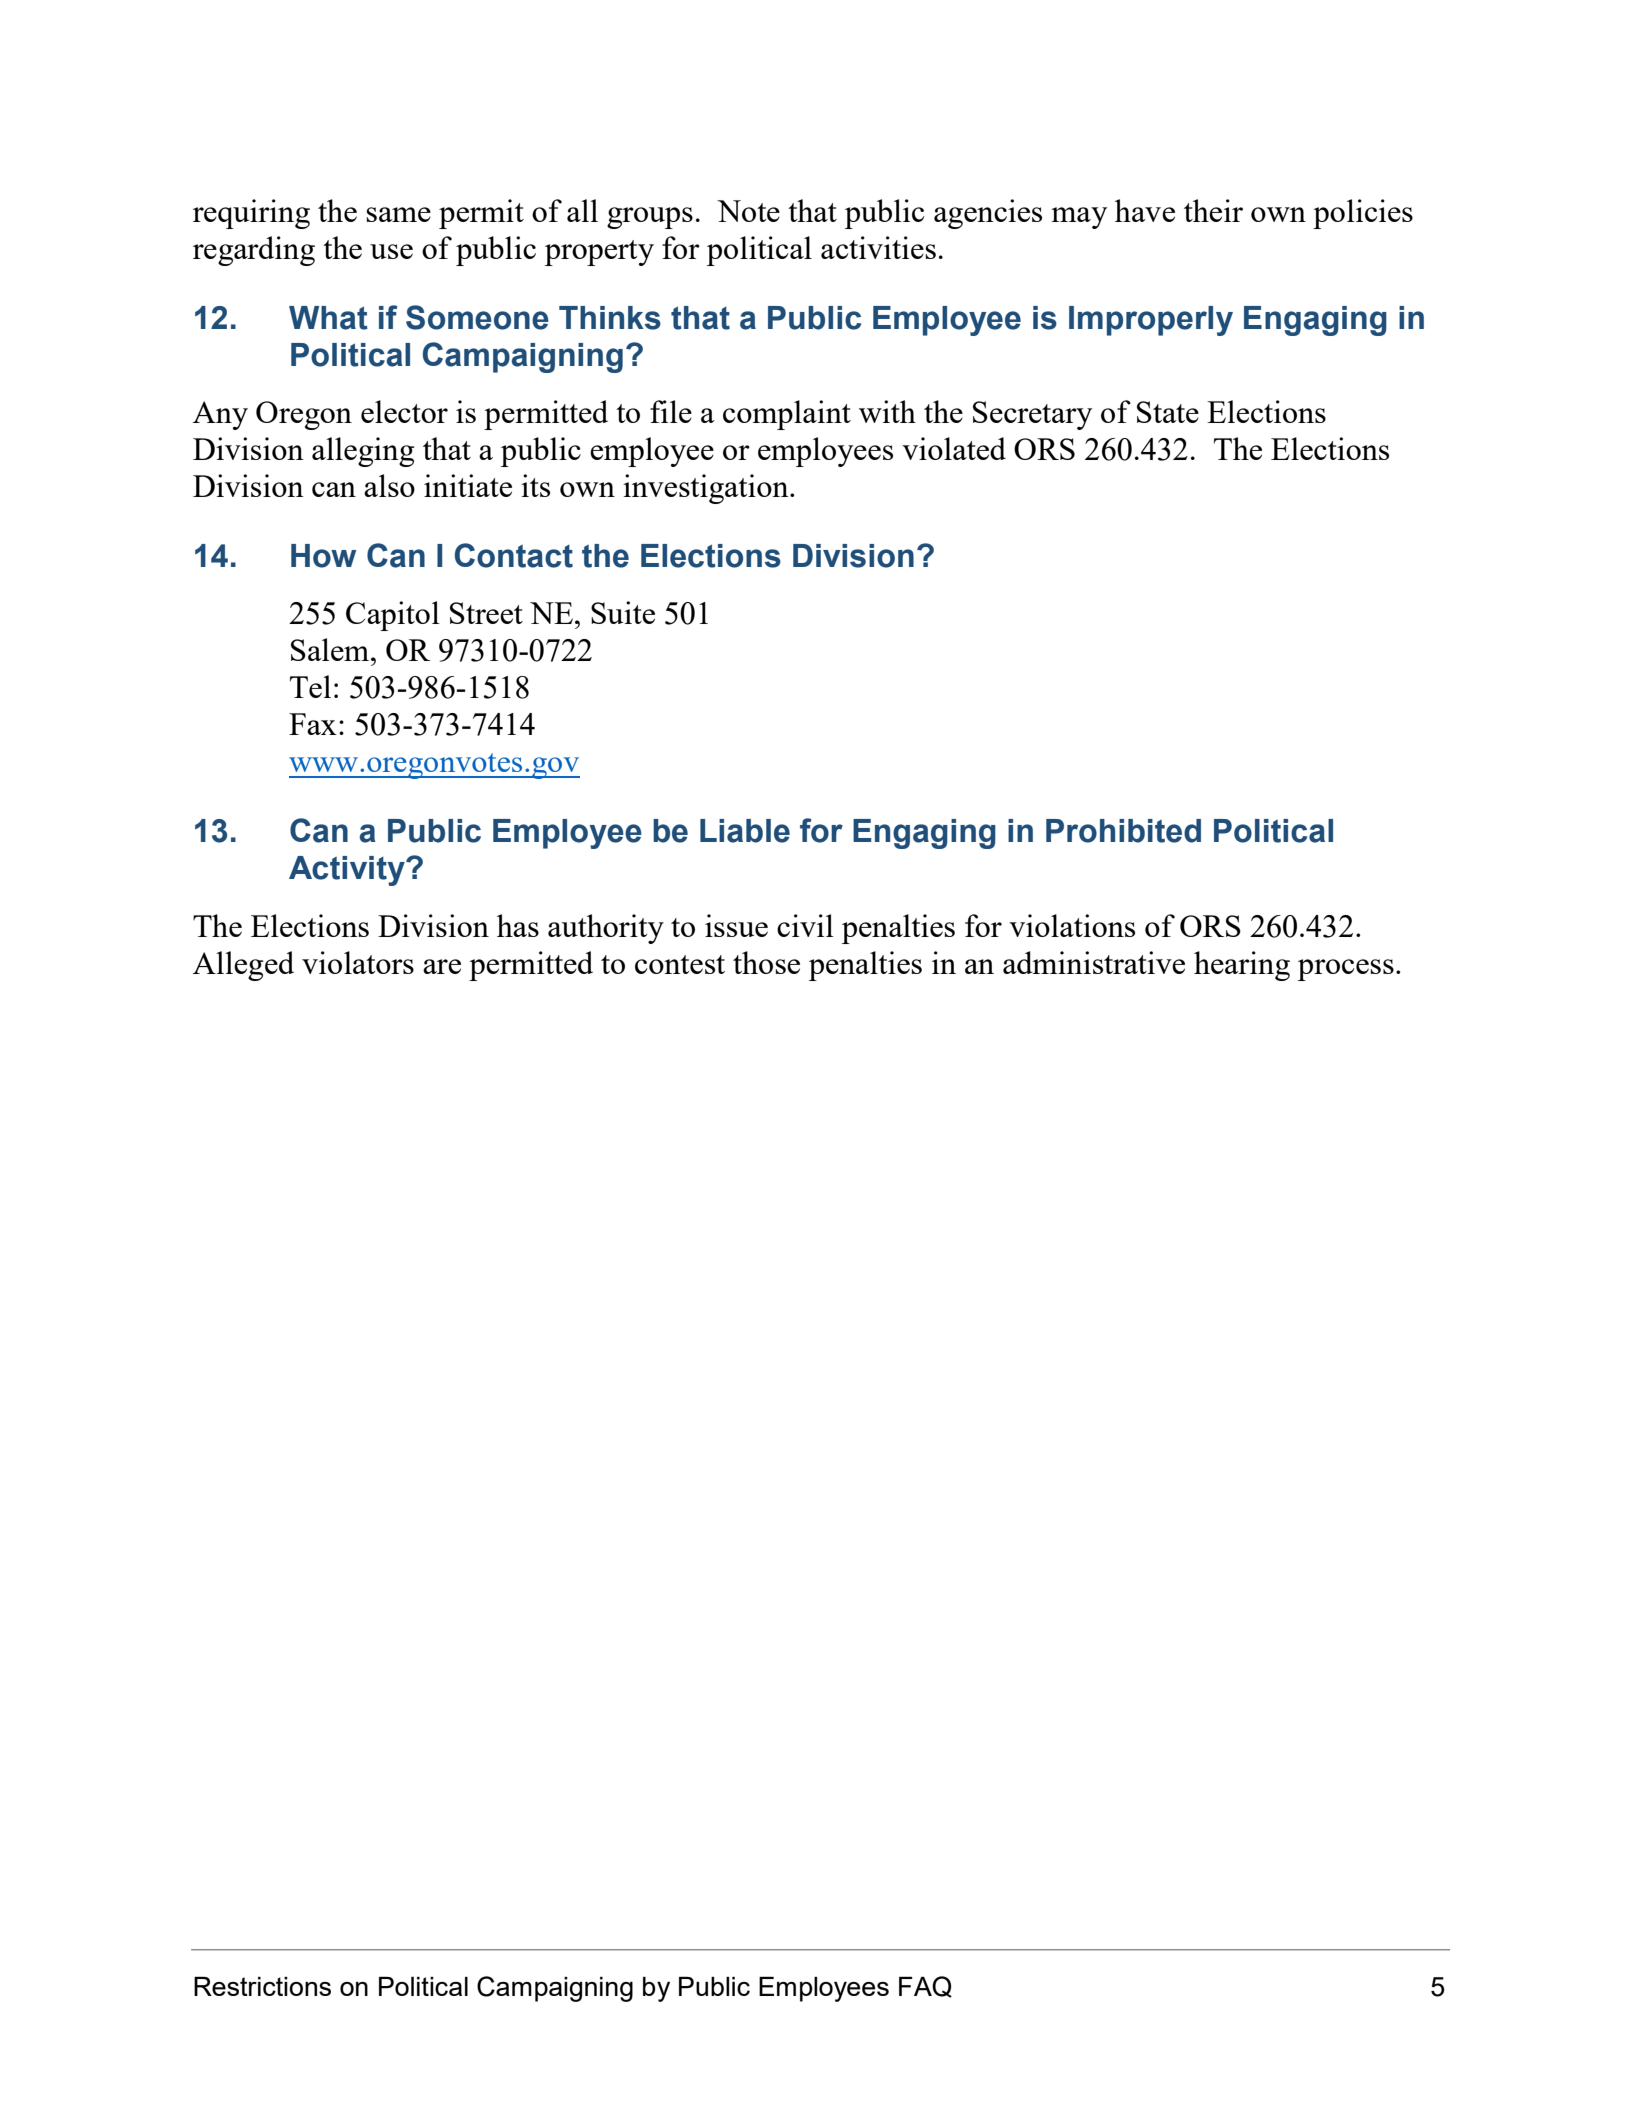 The image size is (1638, 2120). What do you see at coordinates (262, 1986) in the screenshot?
I see `Restrictions` at bounding box center [262, 1986].
